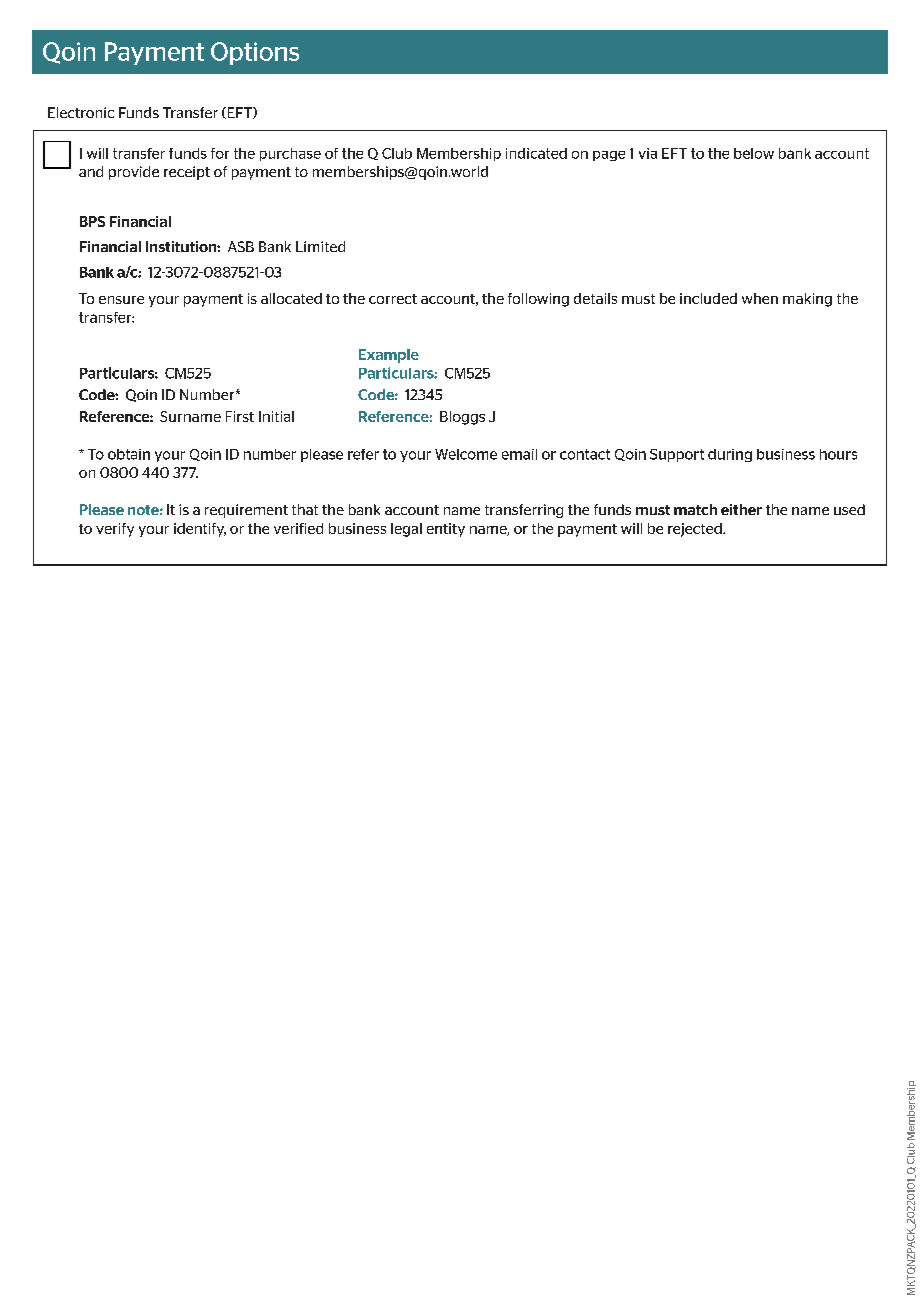 The height and width of the screenshot is (1308, 924). Describe the element at coordinates (187, 173) in the screenshot. I see `receipt` at that location.
